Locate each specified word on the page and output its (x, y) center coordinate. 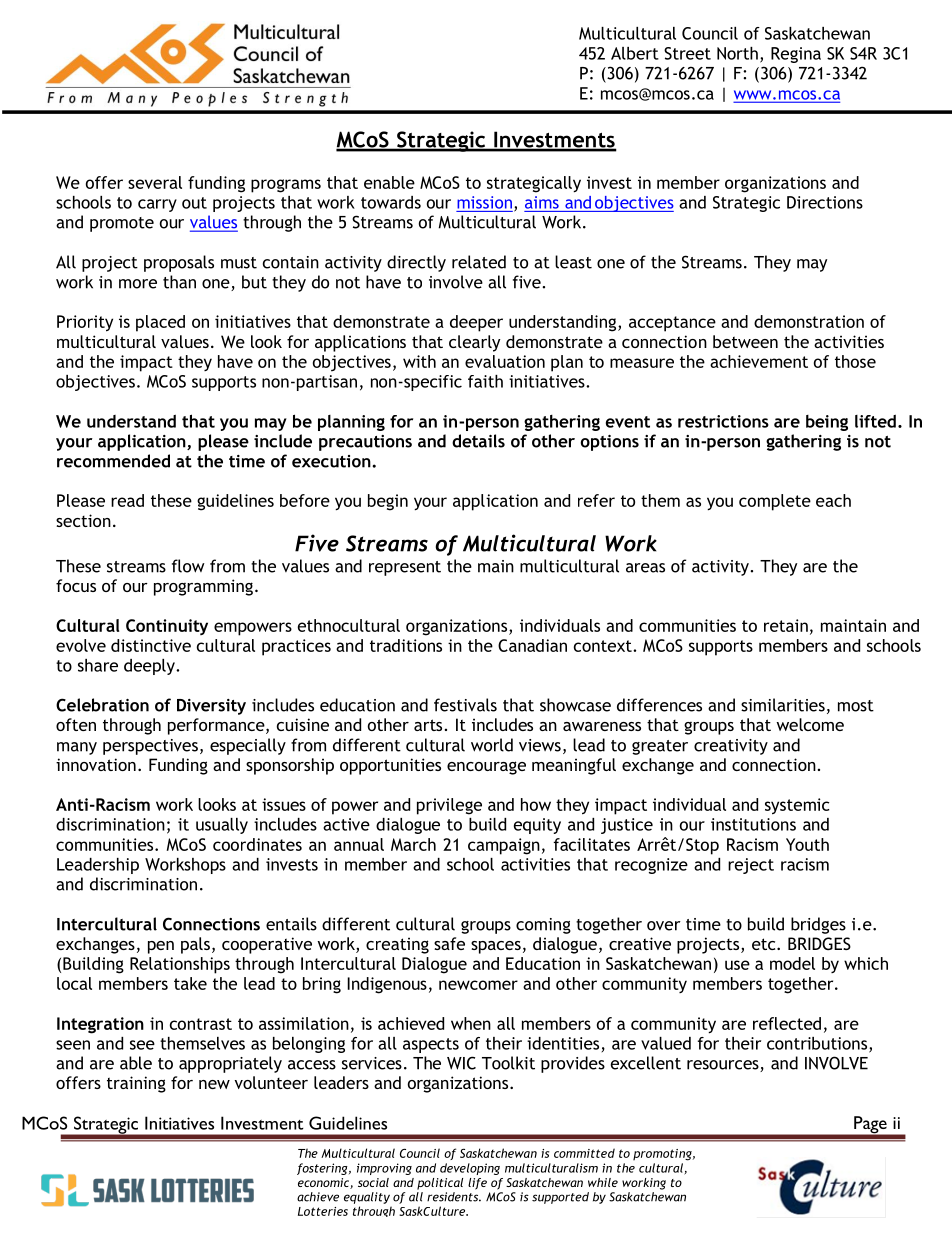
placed (160, 323)
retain (786, 625)
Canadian (532, 645)
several (155, 182)
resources (724, 1066)
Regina (796, 55)
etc (765, 944)
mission (484, 202)
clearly (475, 343)
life (477, 1184)
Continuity (167, 627)
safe (449, 943)
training (136, 1084)
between (745, 341)
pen (161, 947)
